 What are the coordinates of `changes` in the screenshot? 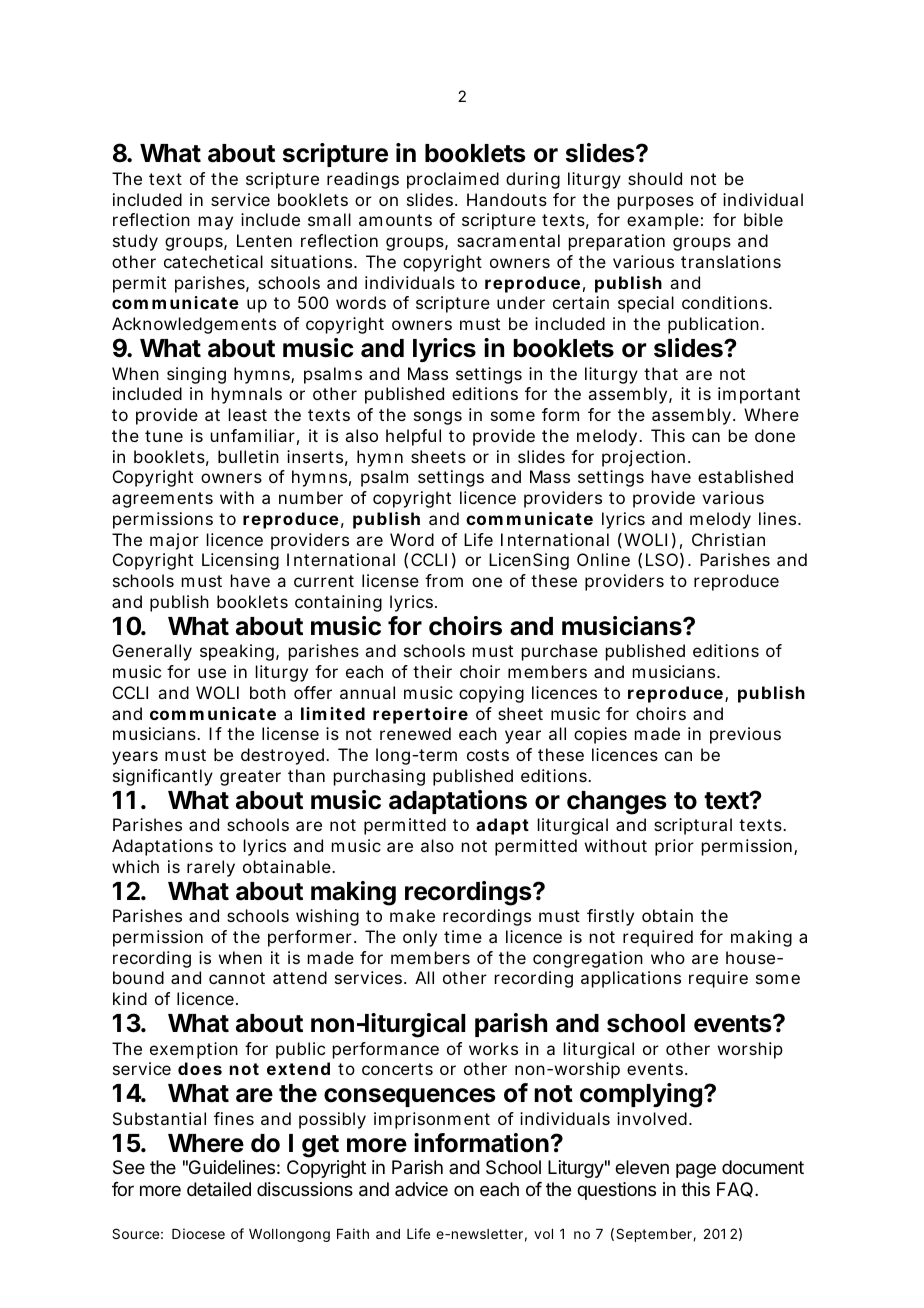 It's located at (617, 803).
